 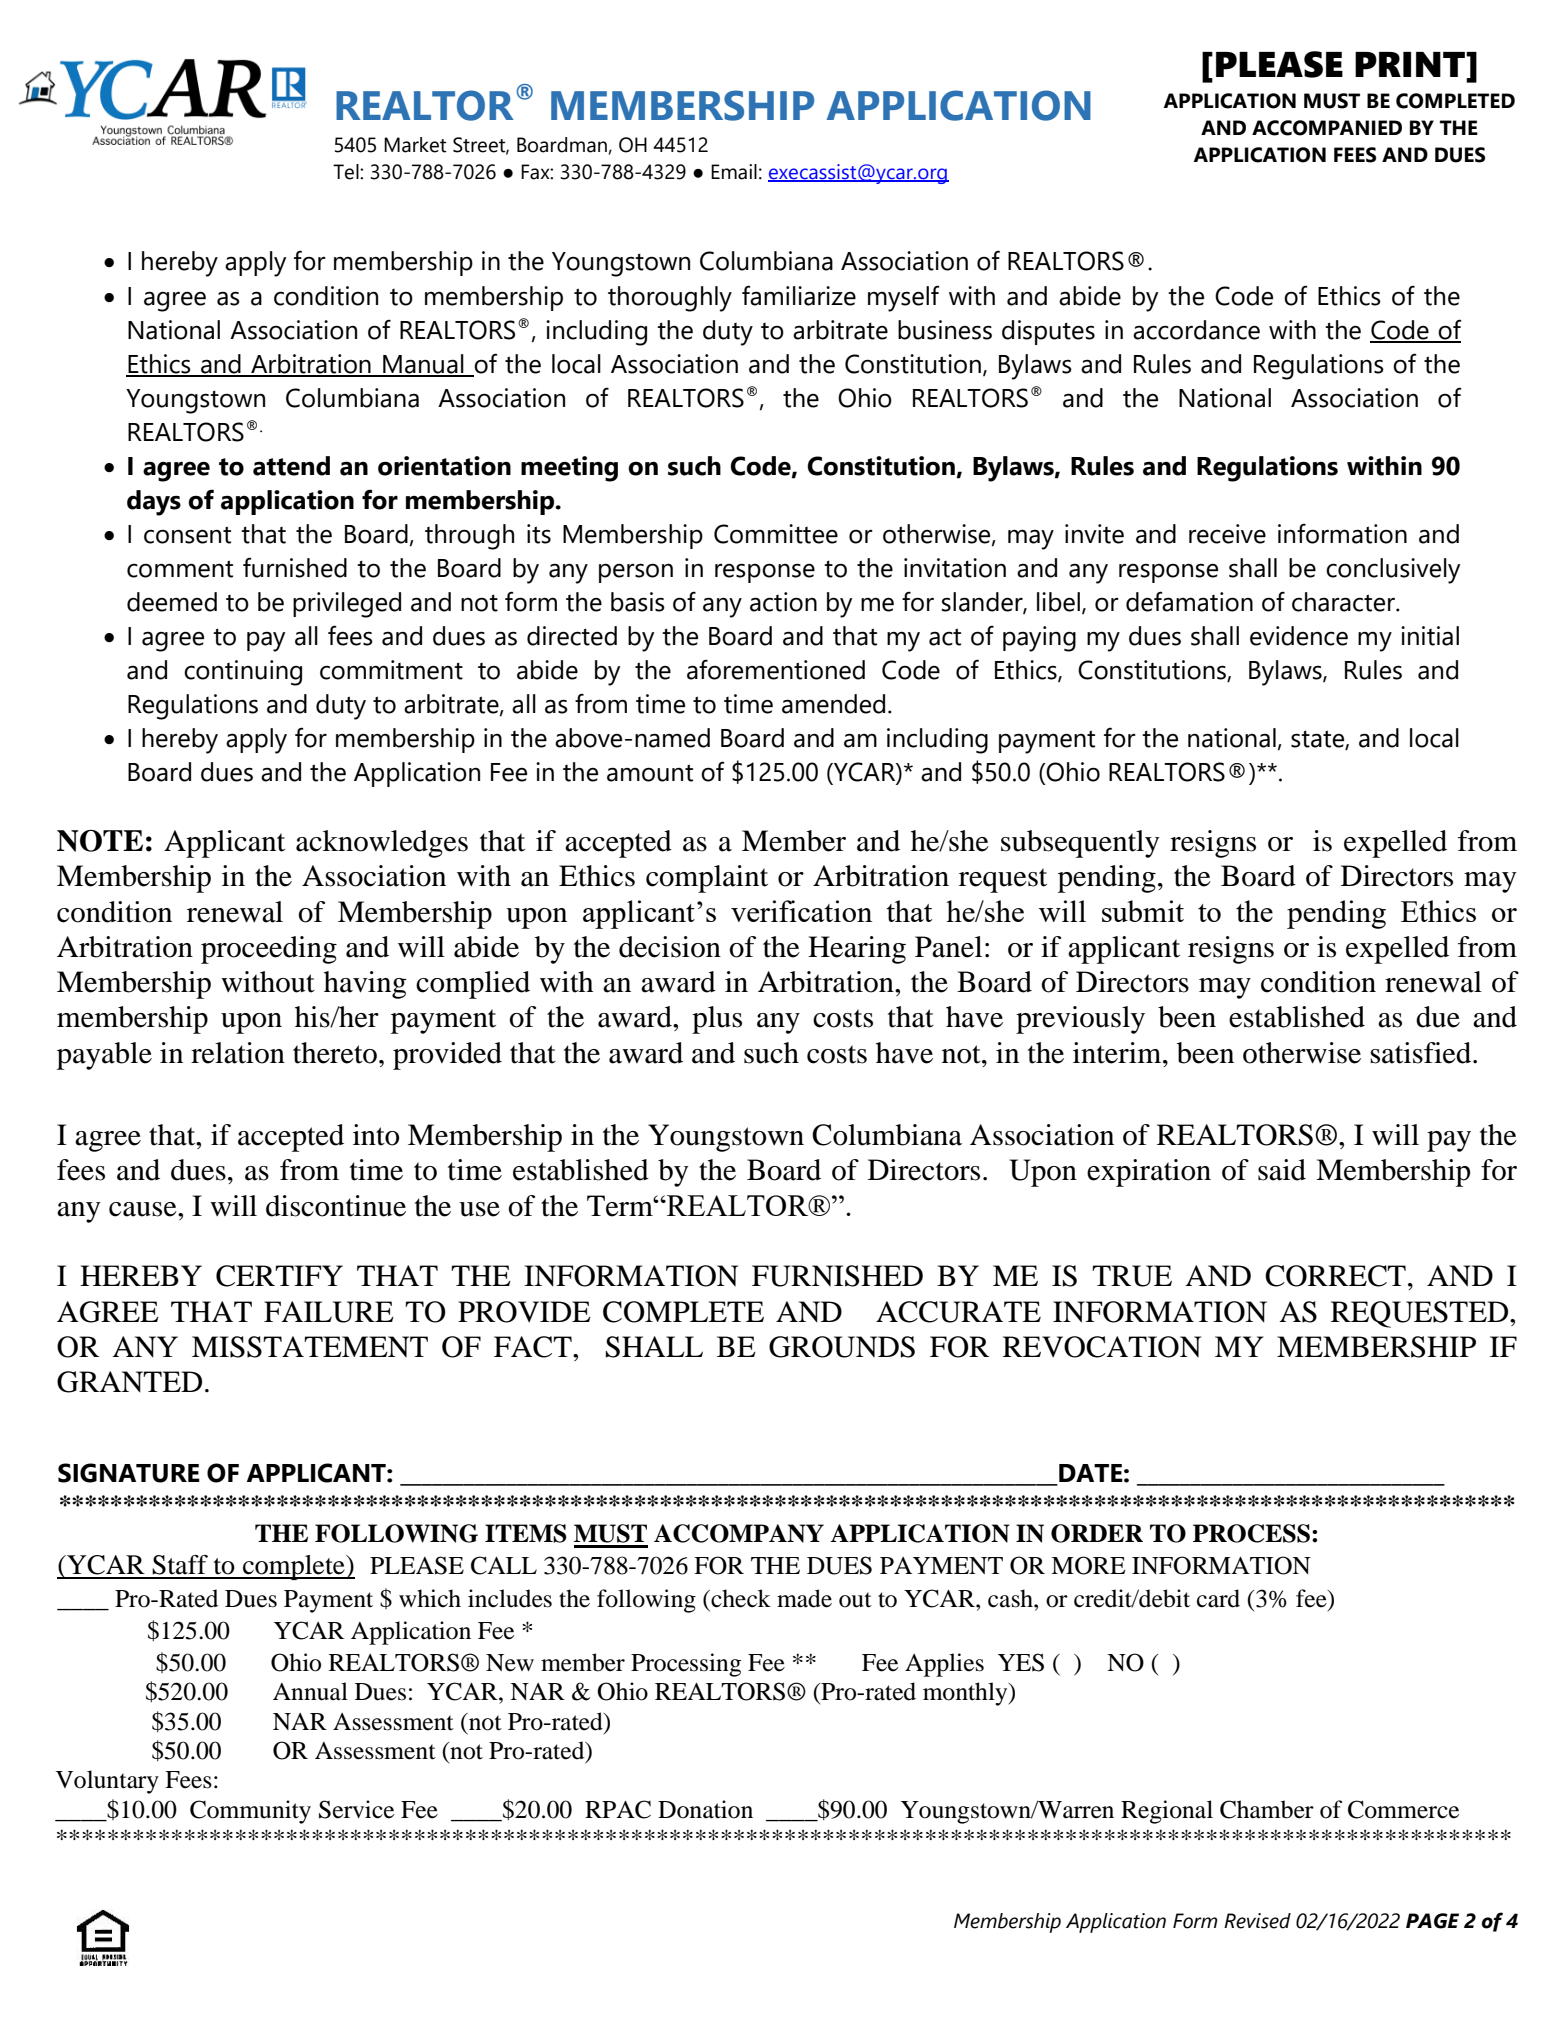 What do you see at coordinates (833, 704) in the document?
I see `amended` at bounding box center [833, 704].
